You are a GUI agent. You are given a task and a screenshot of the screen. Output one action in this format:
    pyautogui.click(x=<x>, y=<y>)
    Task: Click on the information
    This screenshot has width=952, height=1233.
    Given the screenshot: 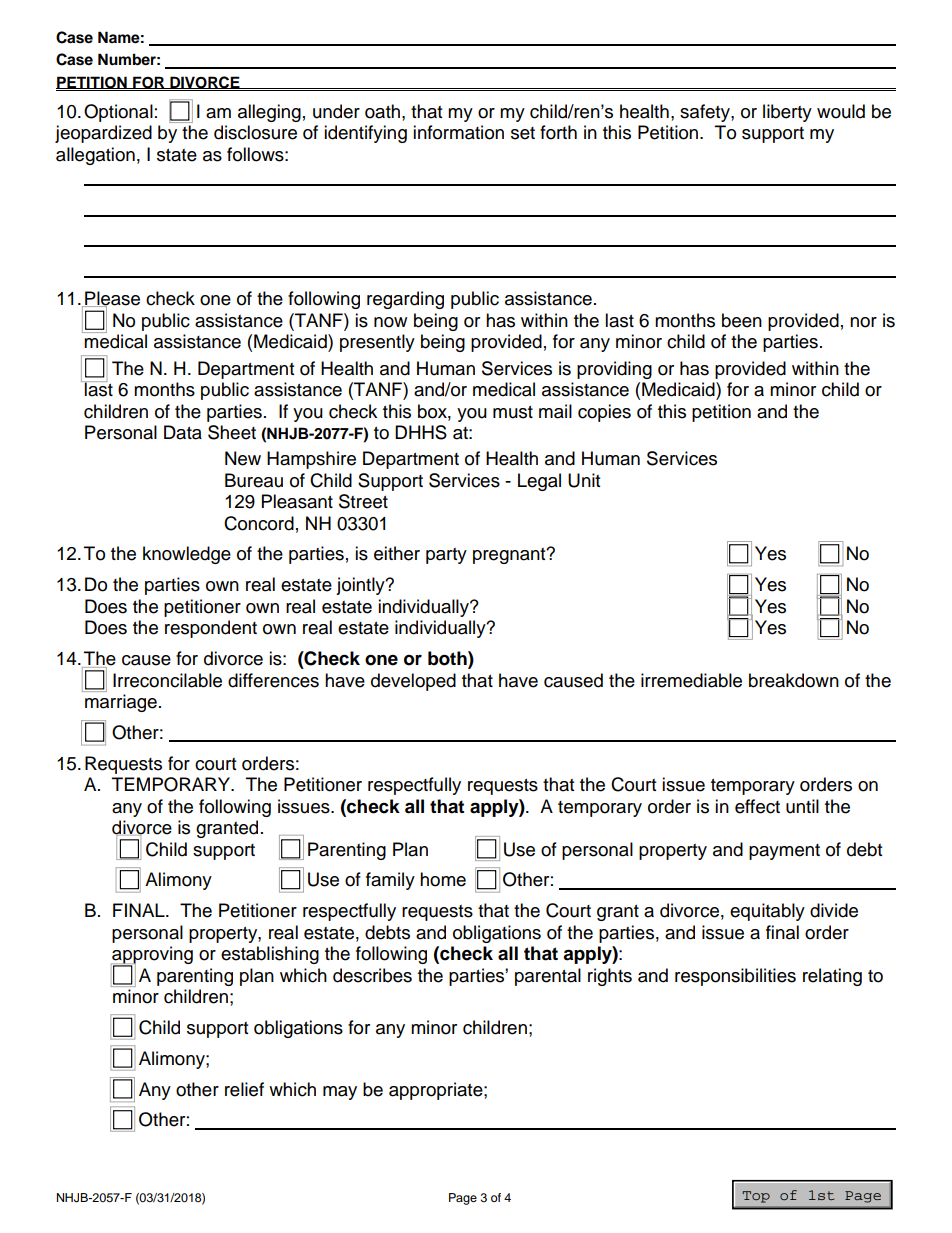 What is the action you would take?
    pyautogui.click(x=458, y=132)
